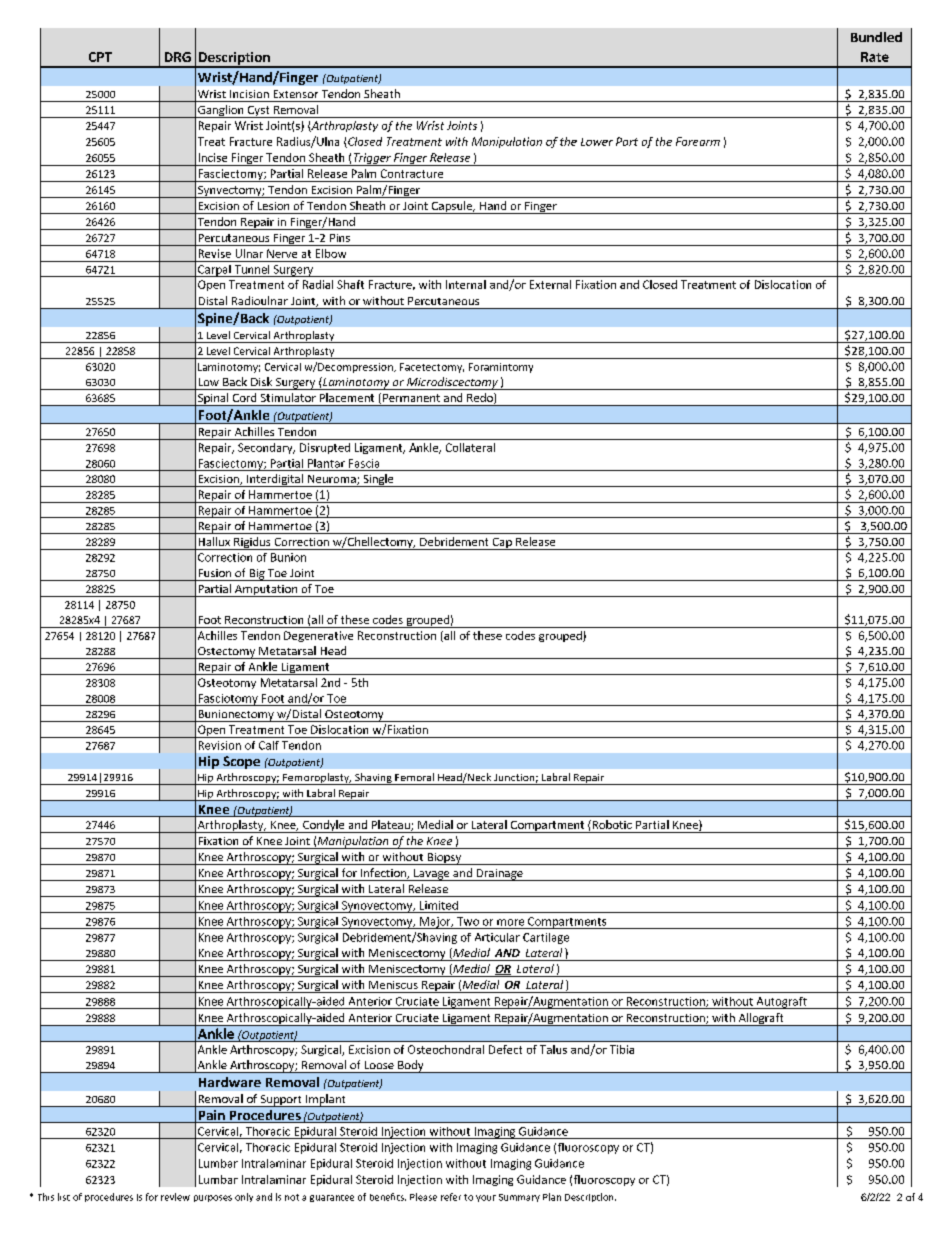  I want to click on Degenerative, so click(318, 636).
